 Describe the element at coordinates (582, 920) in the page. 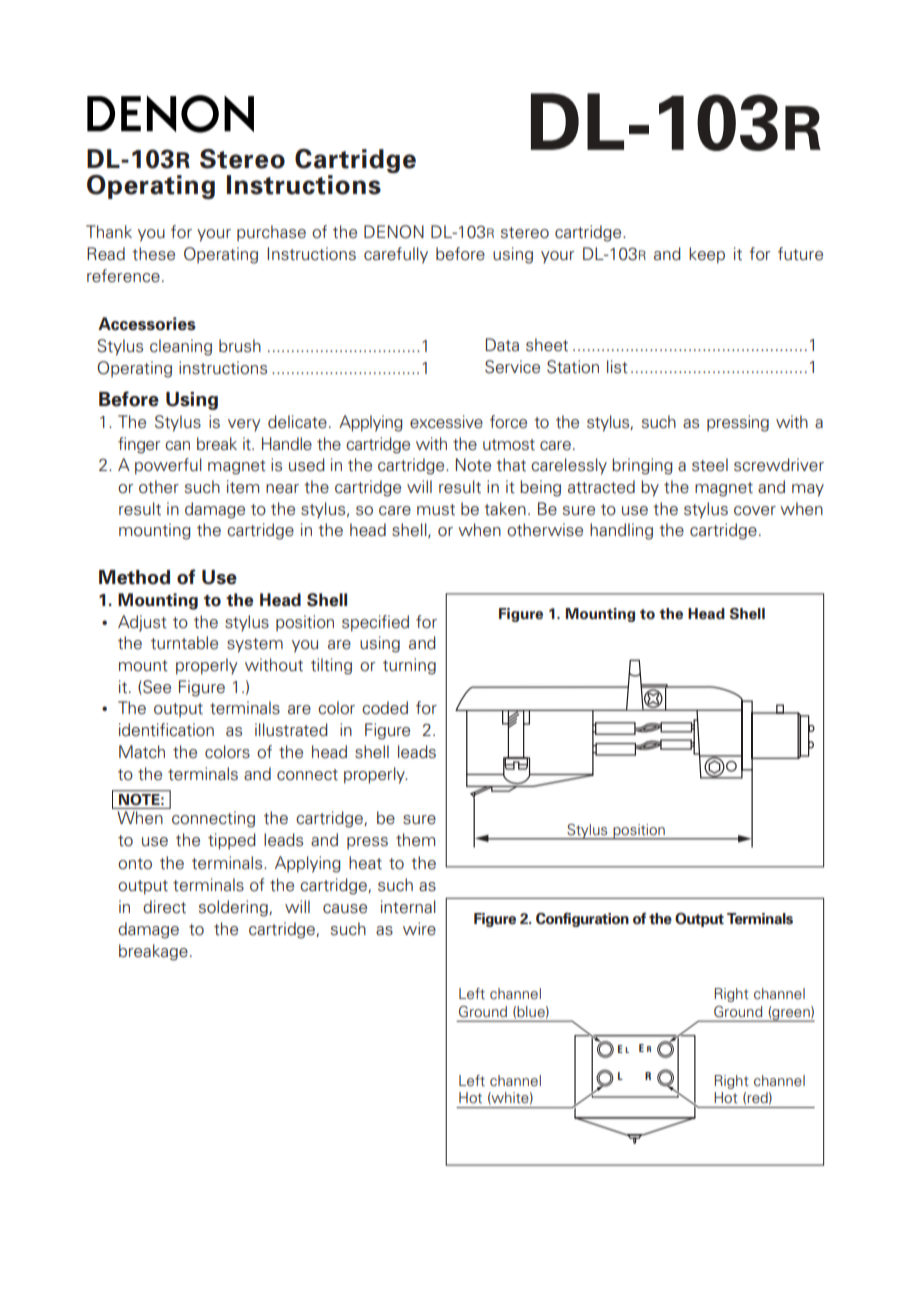

I see `Configuration` at that location.
